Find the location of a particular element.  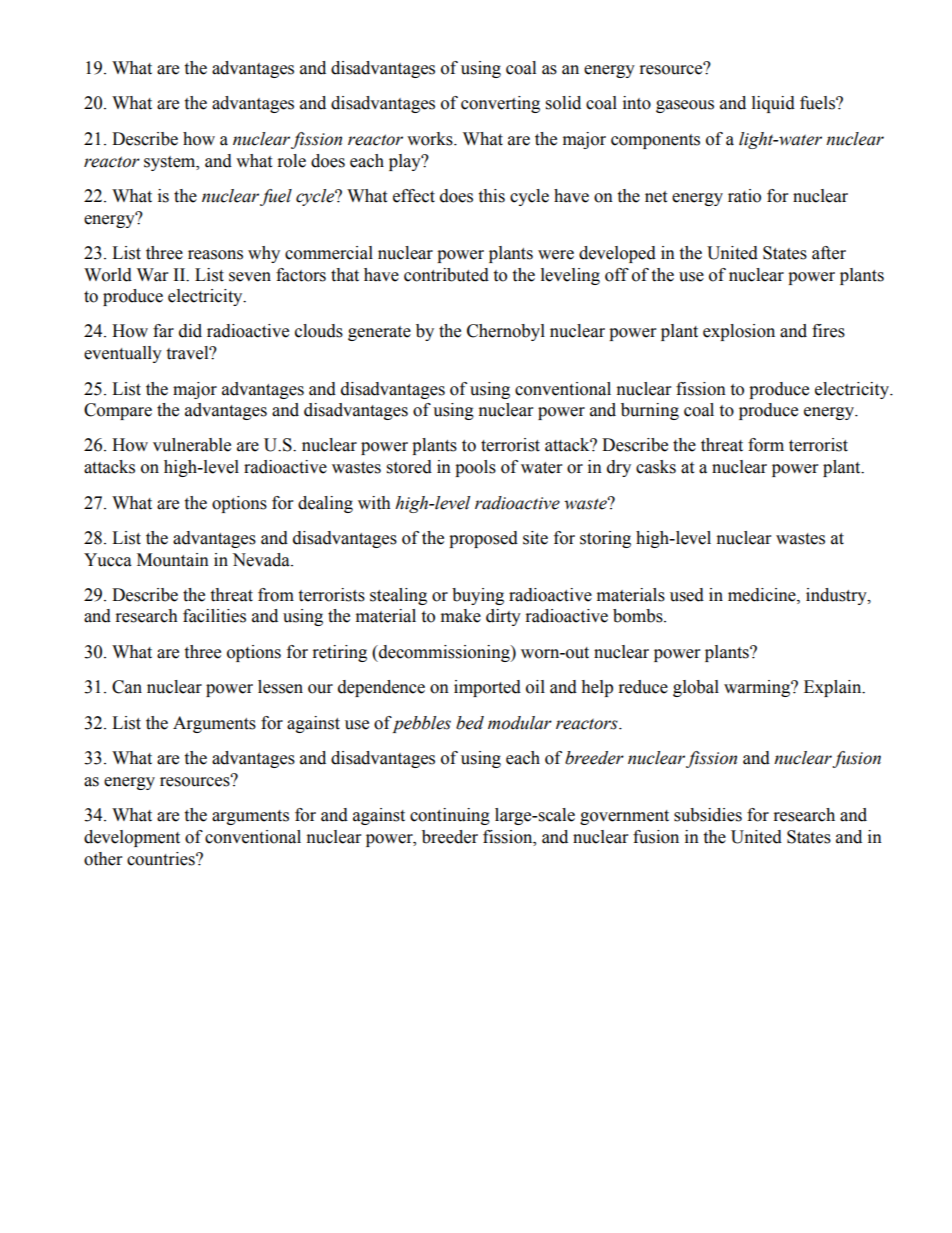

did is located at coordinates (190, 331).
